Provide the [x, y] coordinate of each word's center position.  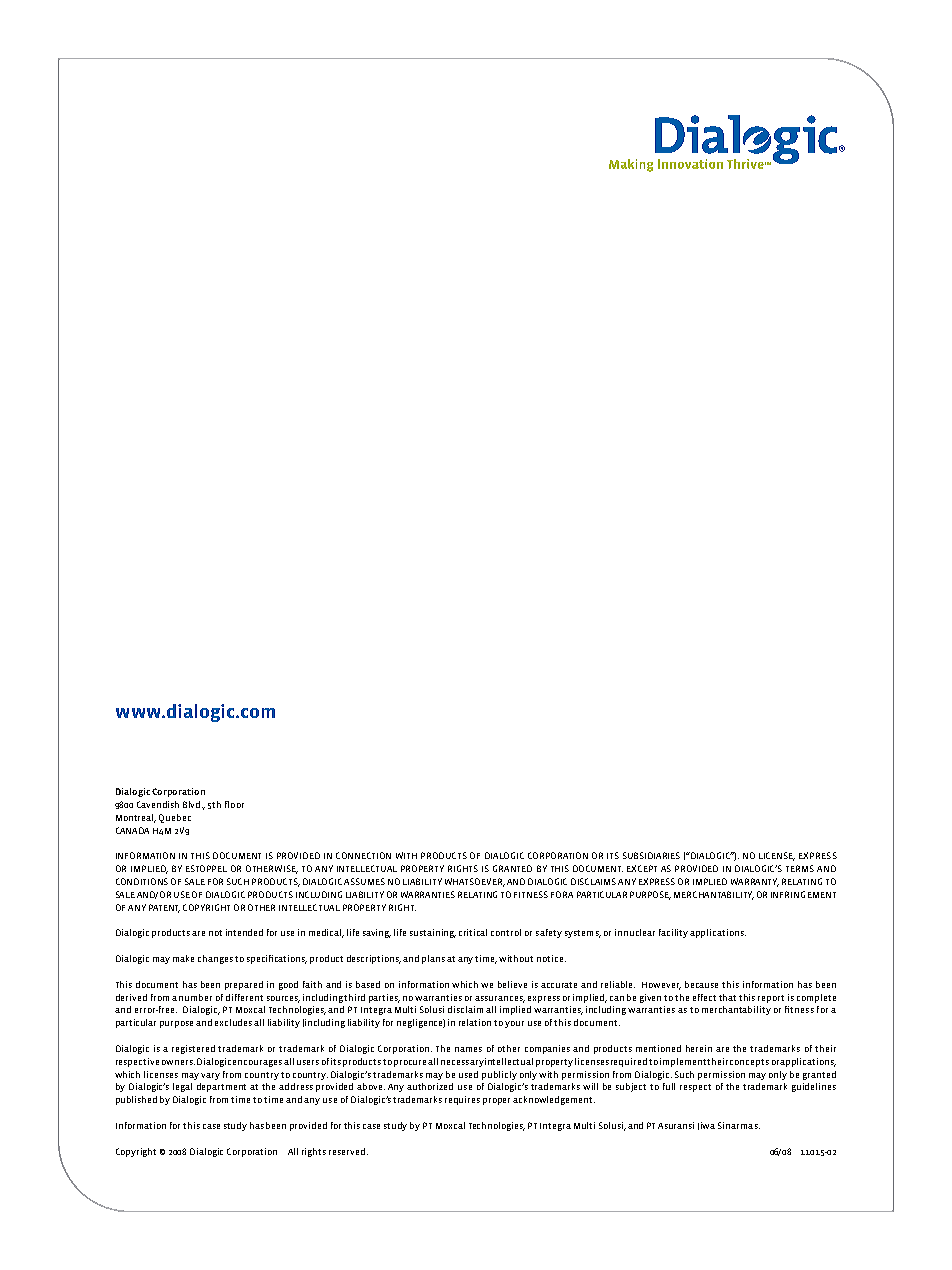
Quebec [175, 818]
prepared [244, 985]
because [701, 984]
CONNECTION [363, 855]
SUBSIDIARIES [651, 855]
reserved [348, 1151]
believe [512, 984]
